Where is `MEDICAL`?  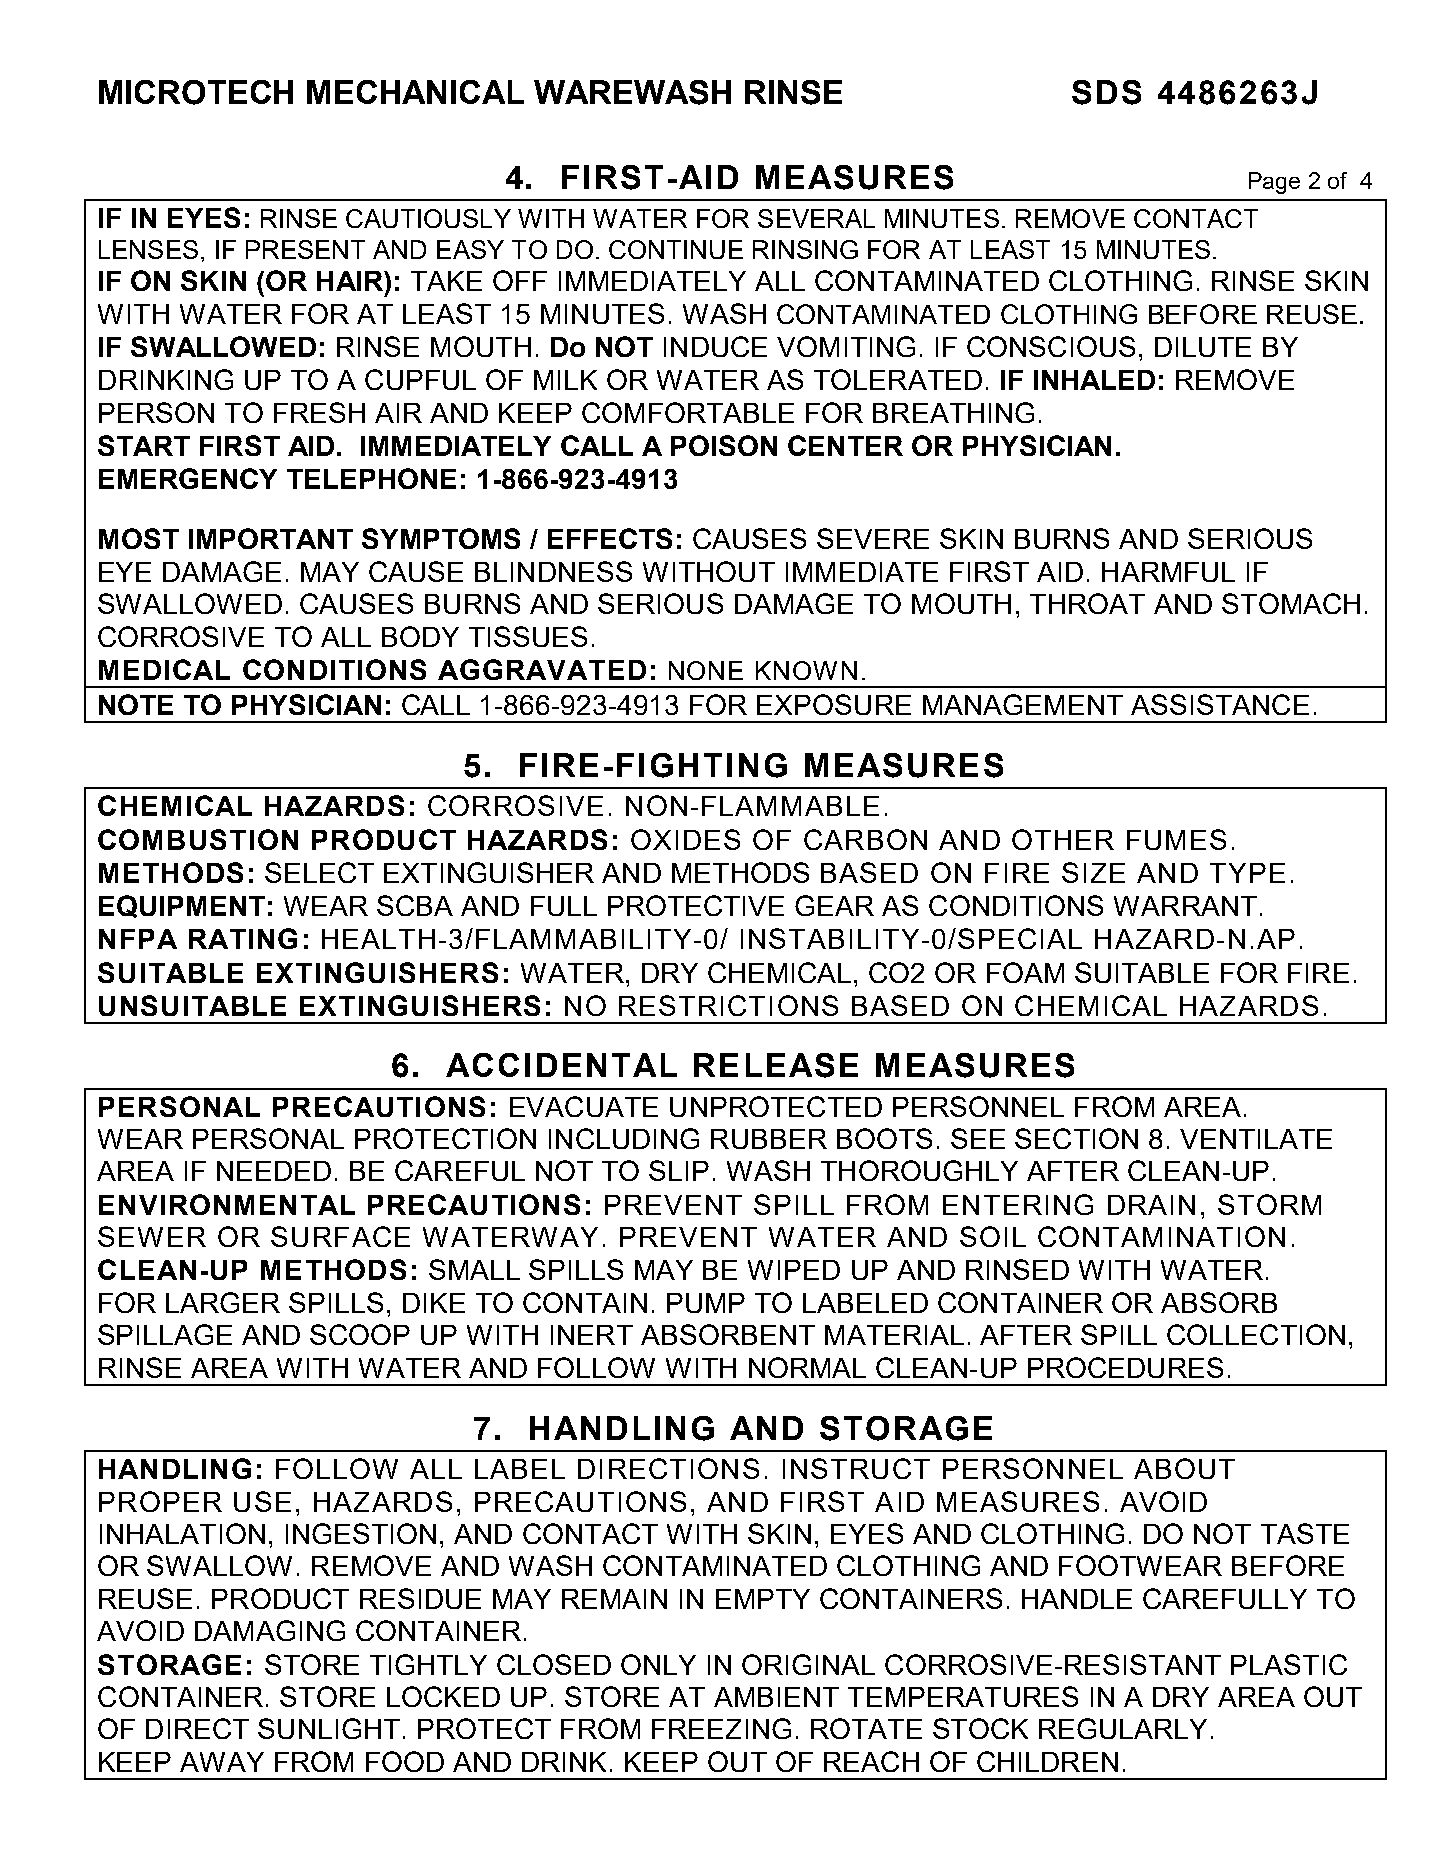 MEDICAL is located at coordinates (164, 669).
